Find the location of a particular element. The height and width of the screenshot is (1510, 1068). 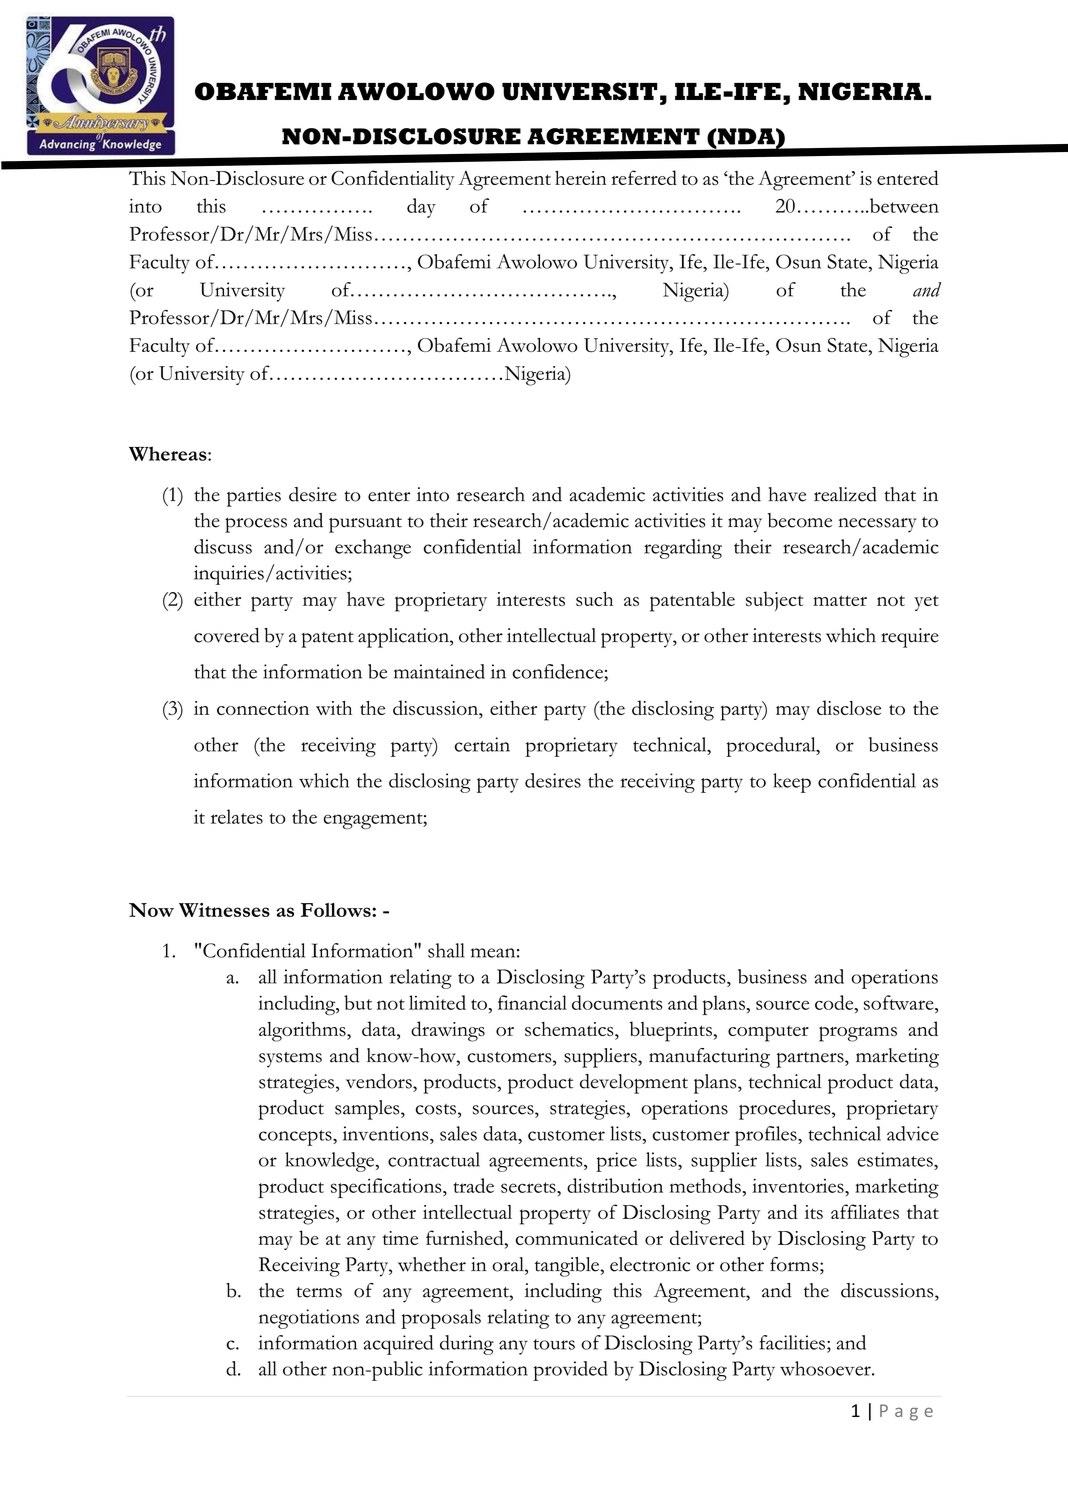

keep is located at coordinates (792, 783).
